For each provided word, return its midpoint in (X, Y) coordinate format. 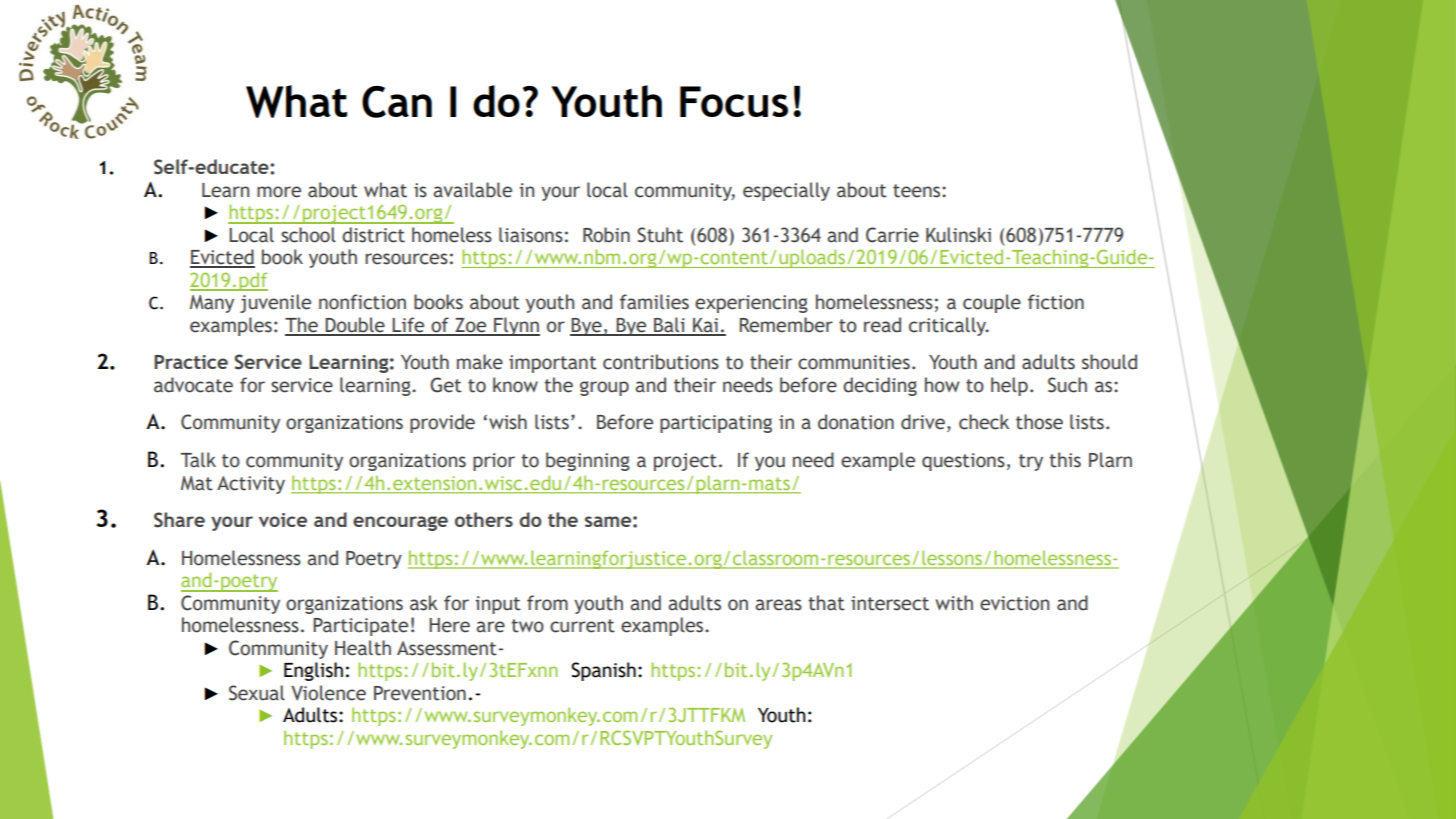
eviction (1014, 603)
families (654, 302)
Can (397, 102)
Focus (734, 101)
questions (963, 462)
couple (992, 303)
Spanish (603, 671)
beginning (588, 461)
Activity (251, 485)
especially (786, 191)
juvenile (275, 303)
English (313, 671)
